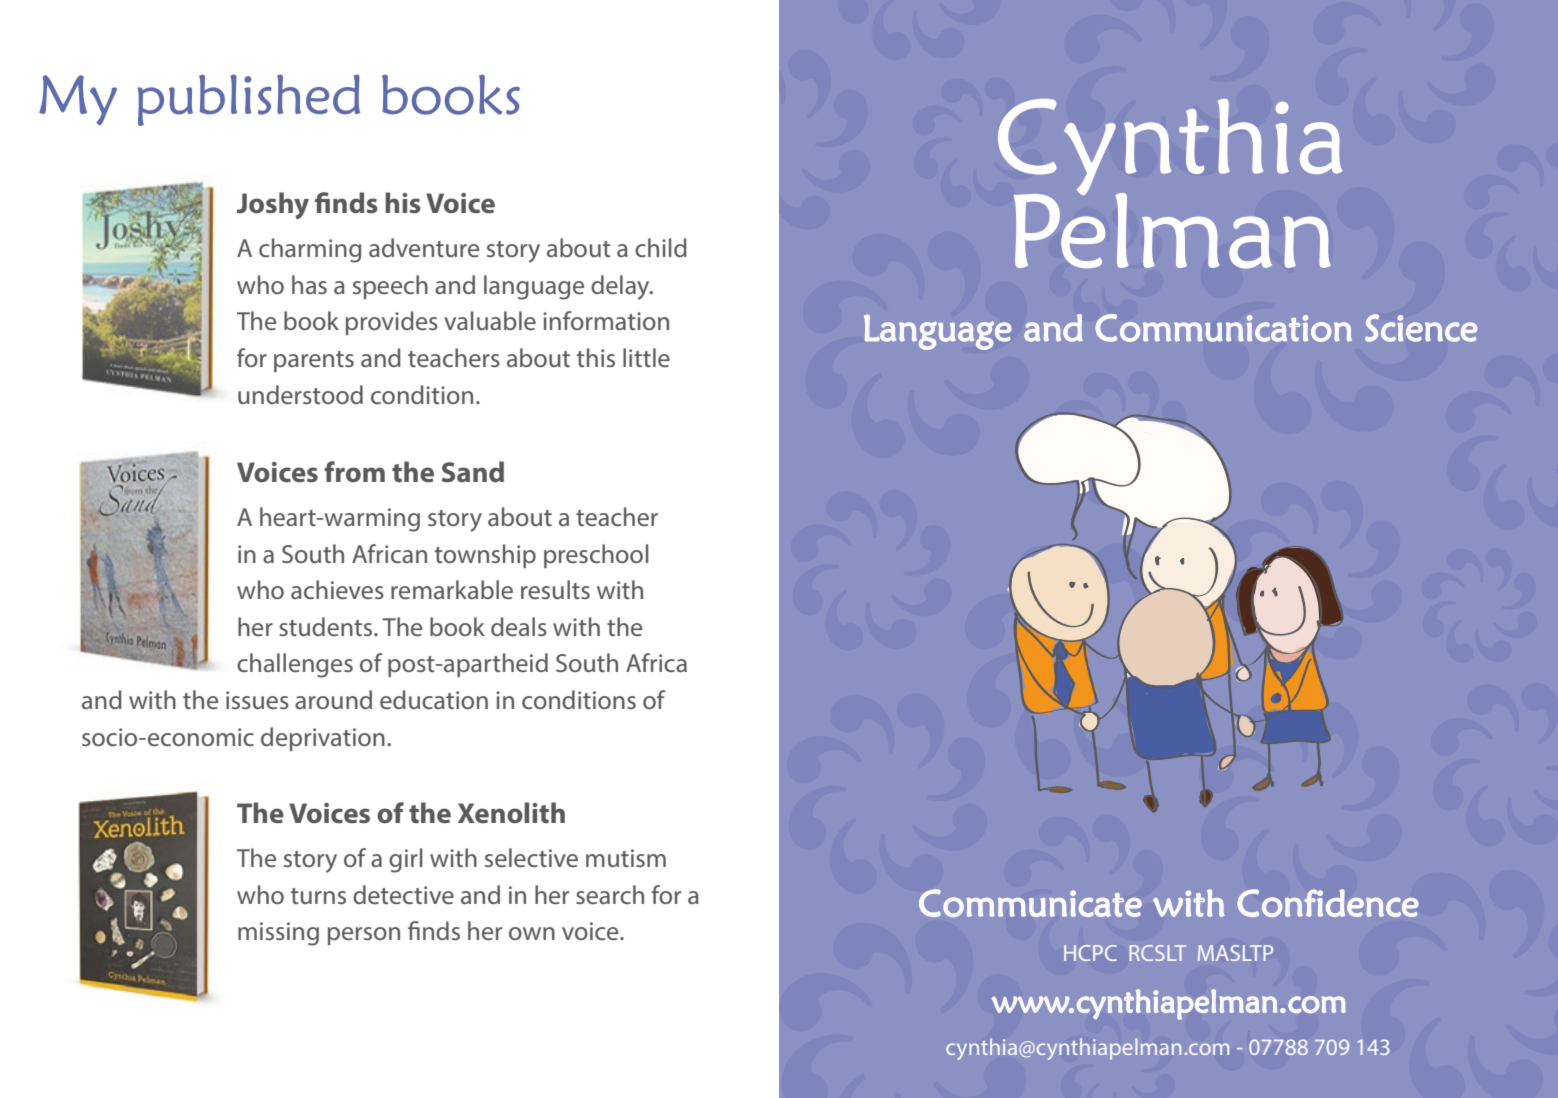 The width and height of the screenshot is (1558, 1098). I want to click on Confidence, so click(1328, 903).
